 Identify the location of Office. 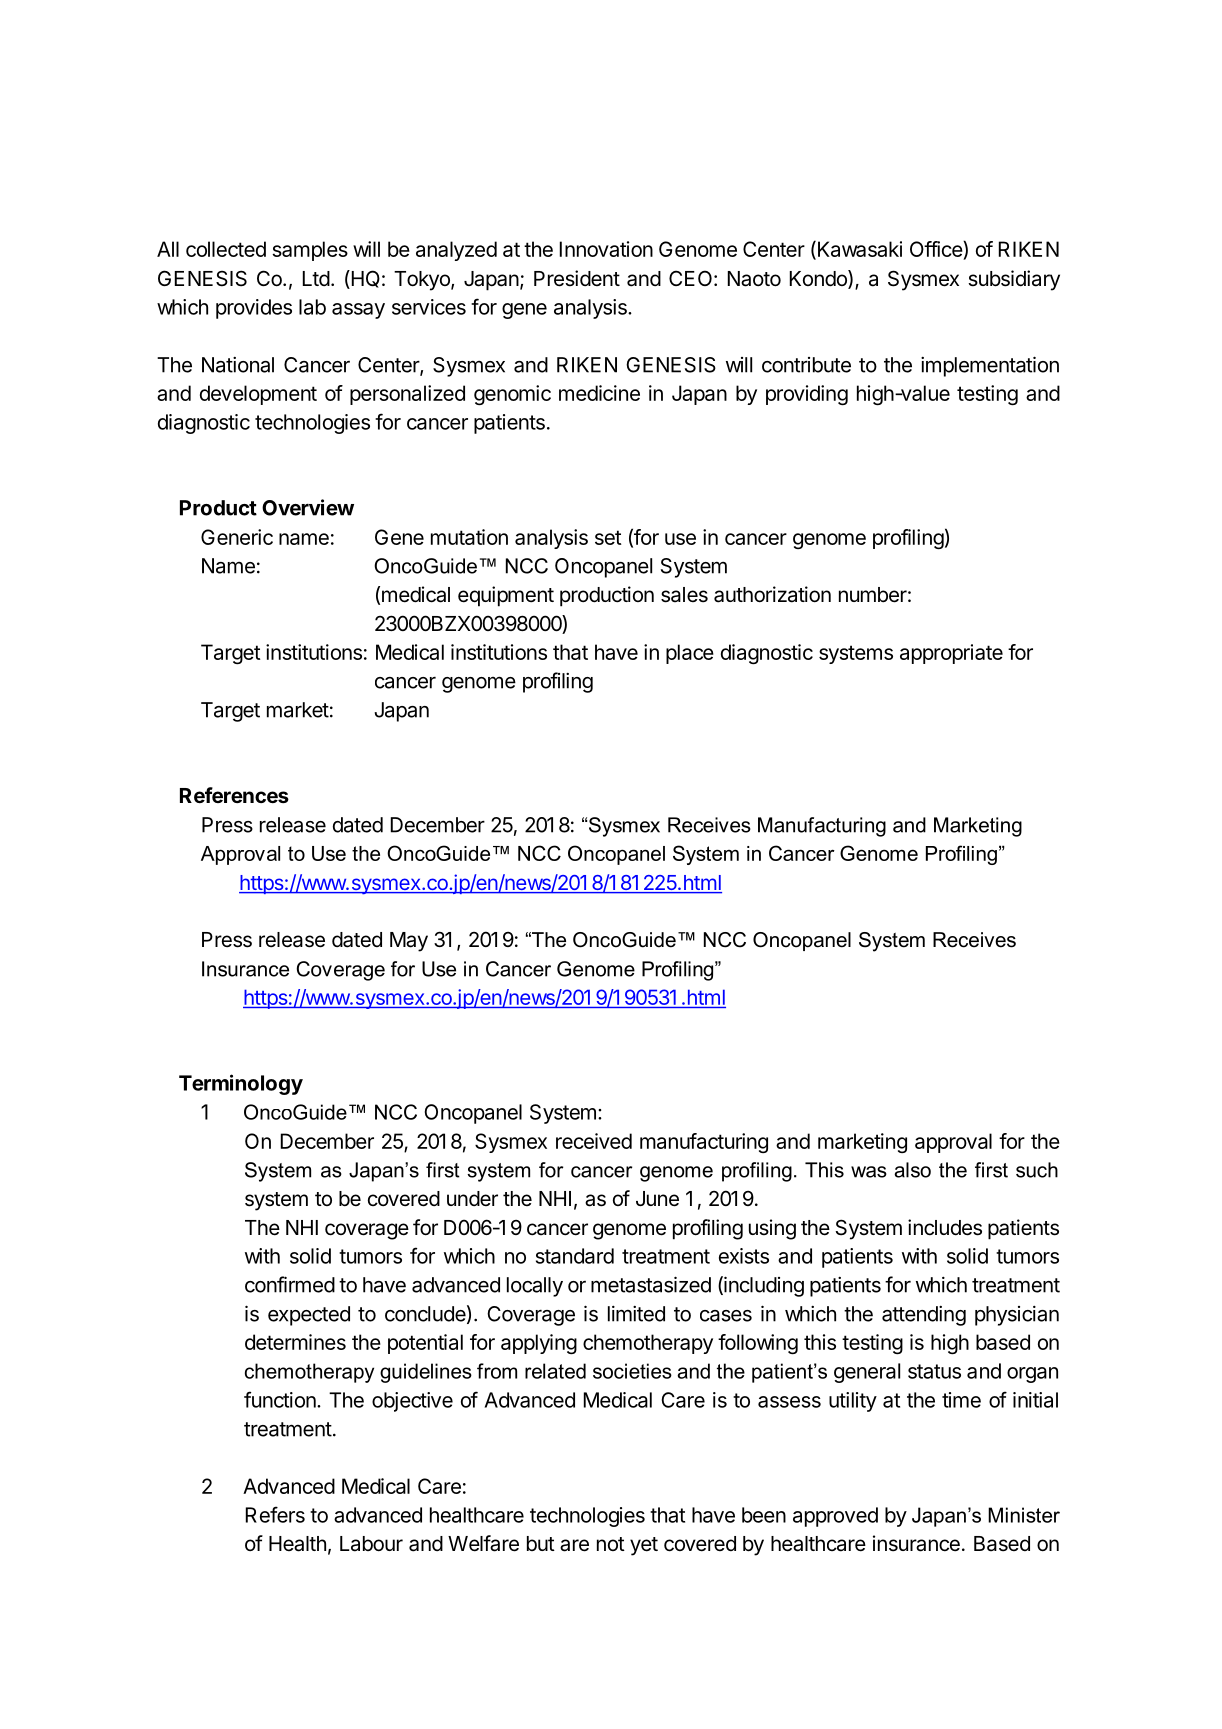
(937, 250).
